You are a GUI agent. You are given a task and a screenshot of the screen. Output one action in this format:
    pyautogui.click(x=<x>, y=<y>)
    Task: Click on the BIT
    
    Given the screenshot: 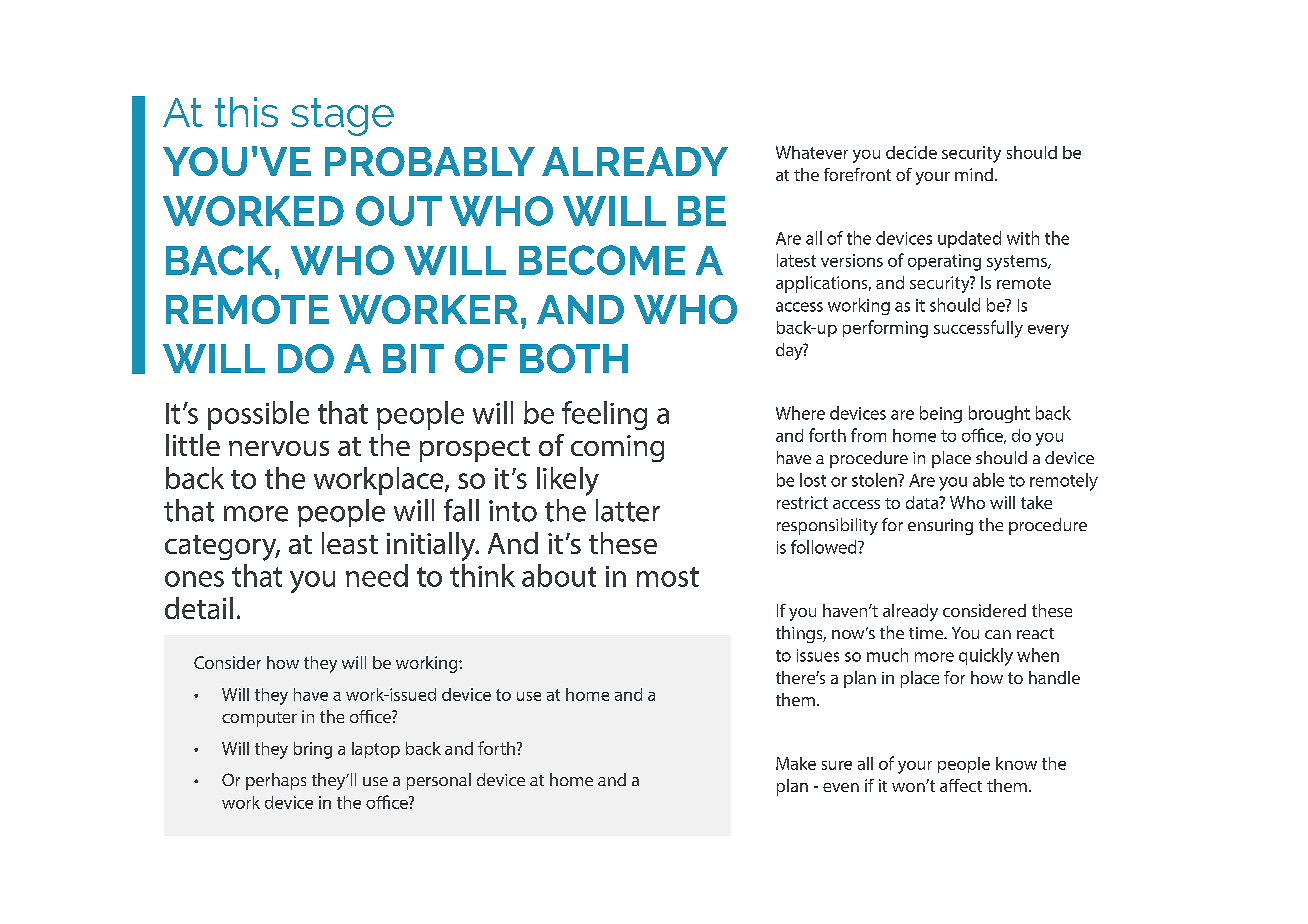 What is the action you would take?
    pyautogui.click(x=413, y=358)
